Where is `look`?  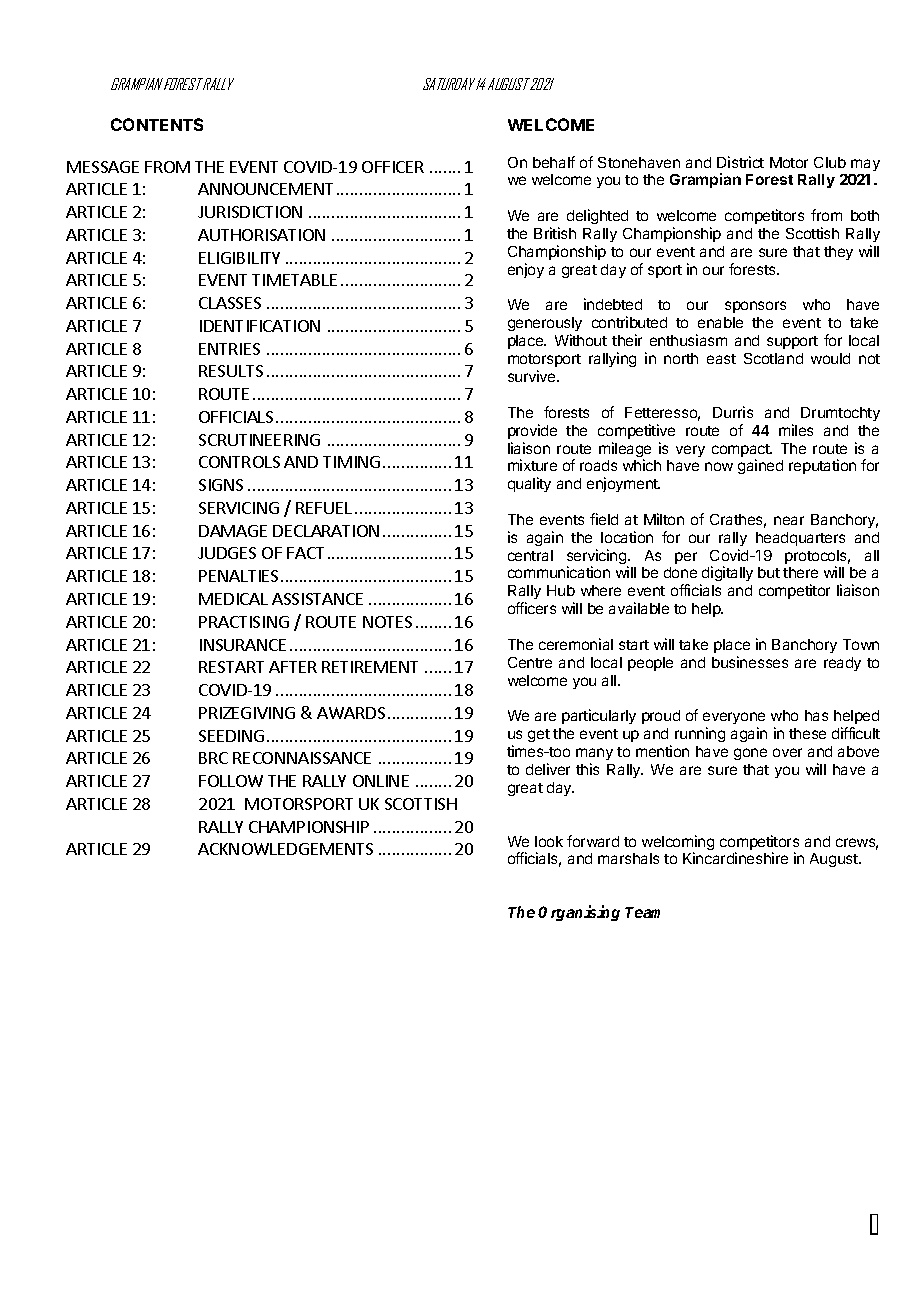 look is located at coordinates (549, 841).
